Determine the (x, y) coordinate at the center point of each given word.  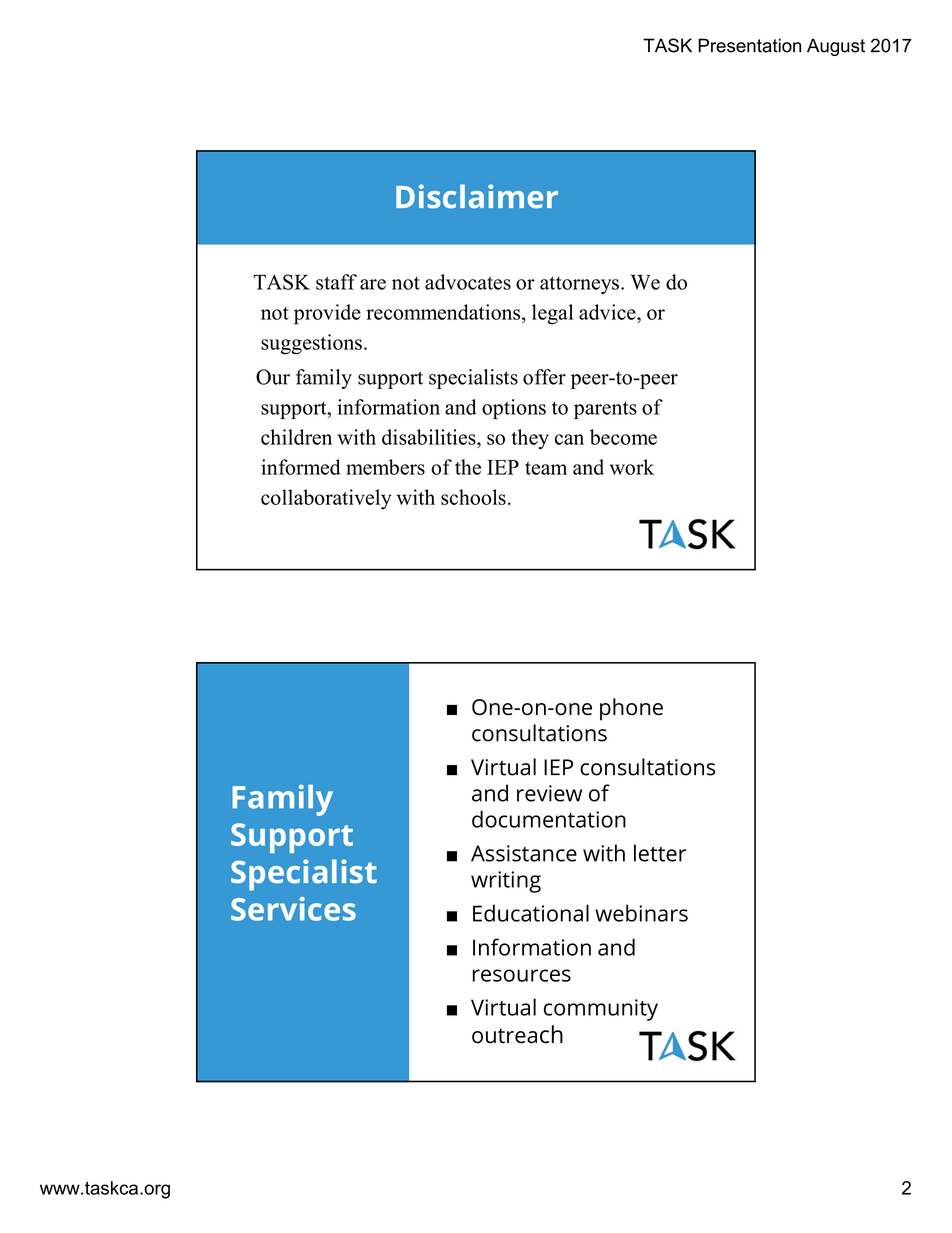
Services (293, 909)
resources (522, 975)
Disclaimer (477, 196)
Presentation (749, 45)
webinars (641, 913)
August (836, 47)
